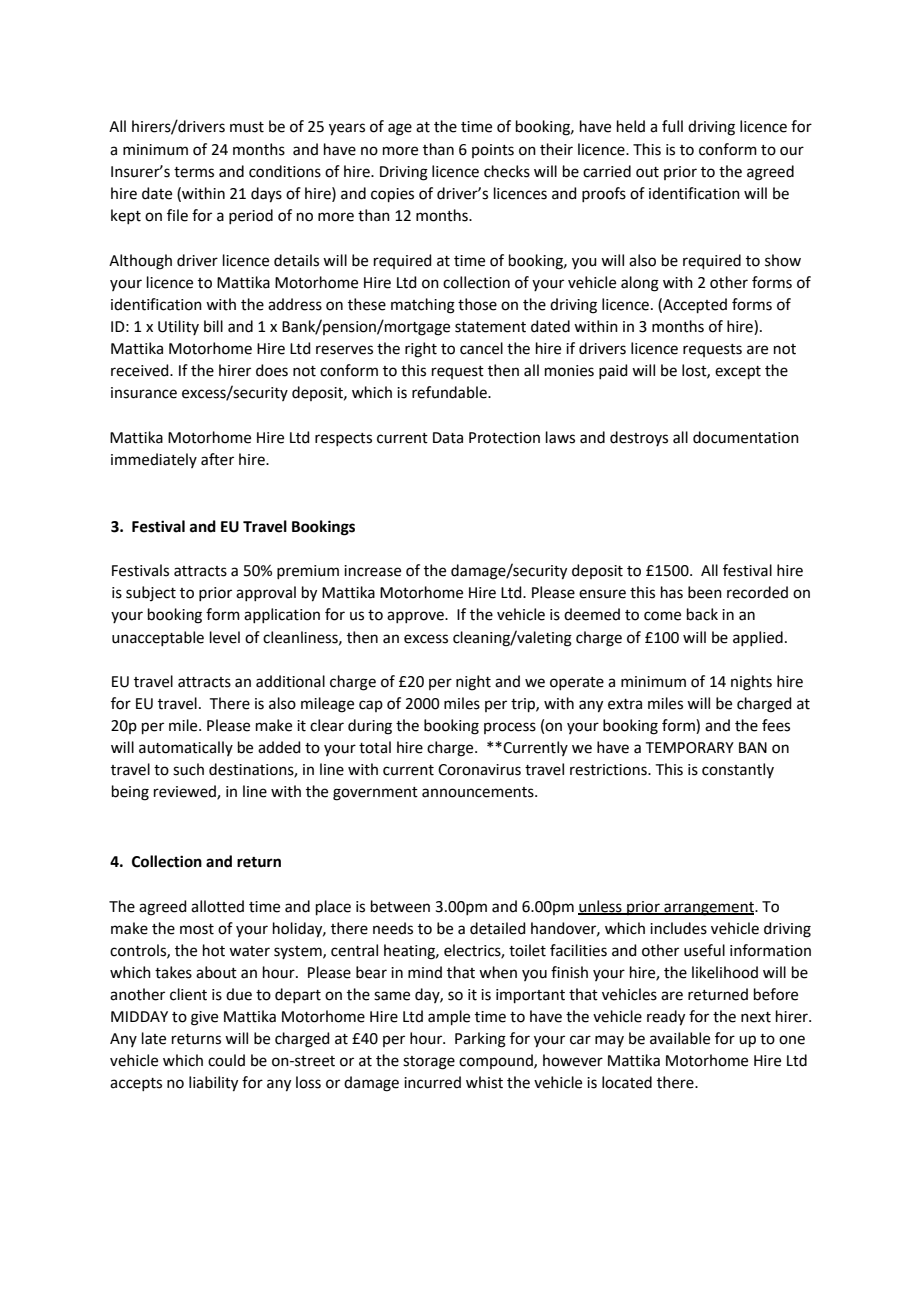 The height and width of the screenshot is (1308, 924). Describe the element at coordinates (144, 393) in the screenshot. I see `insurance` at that location.
